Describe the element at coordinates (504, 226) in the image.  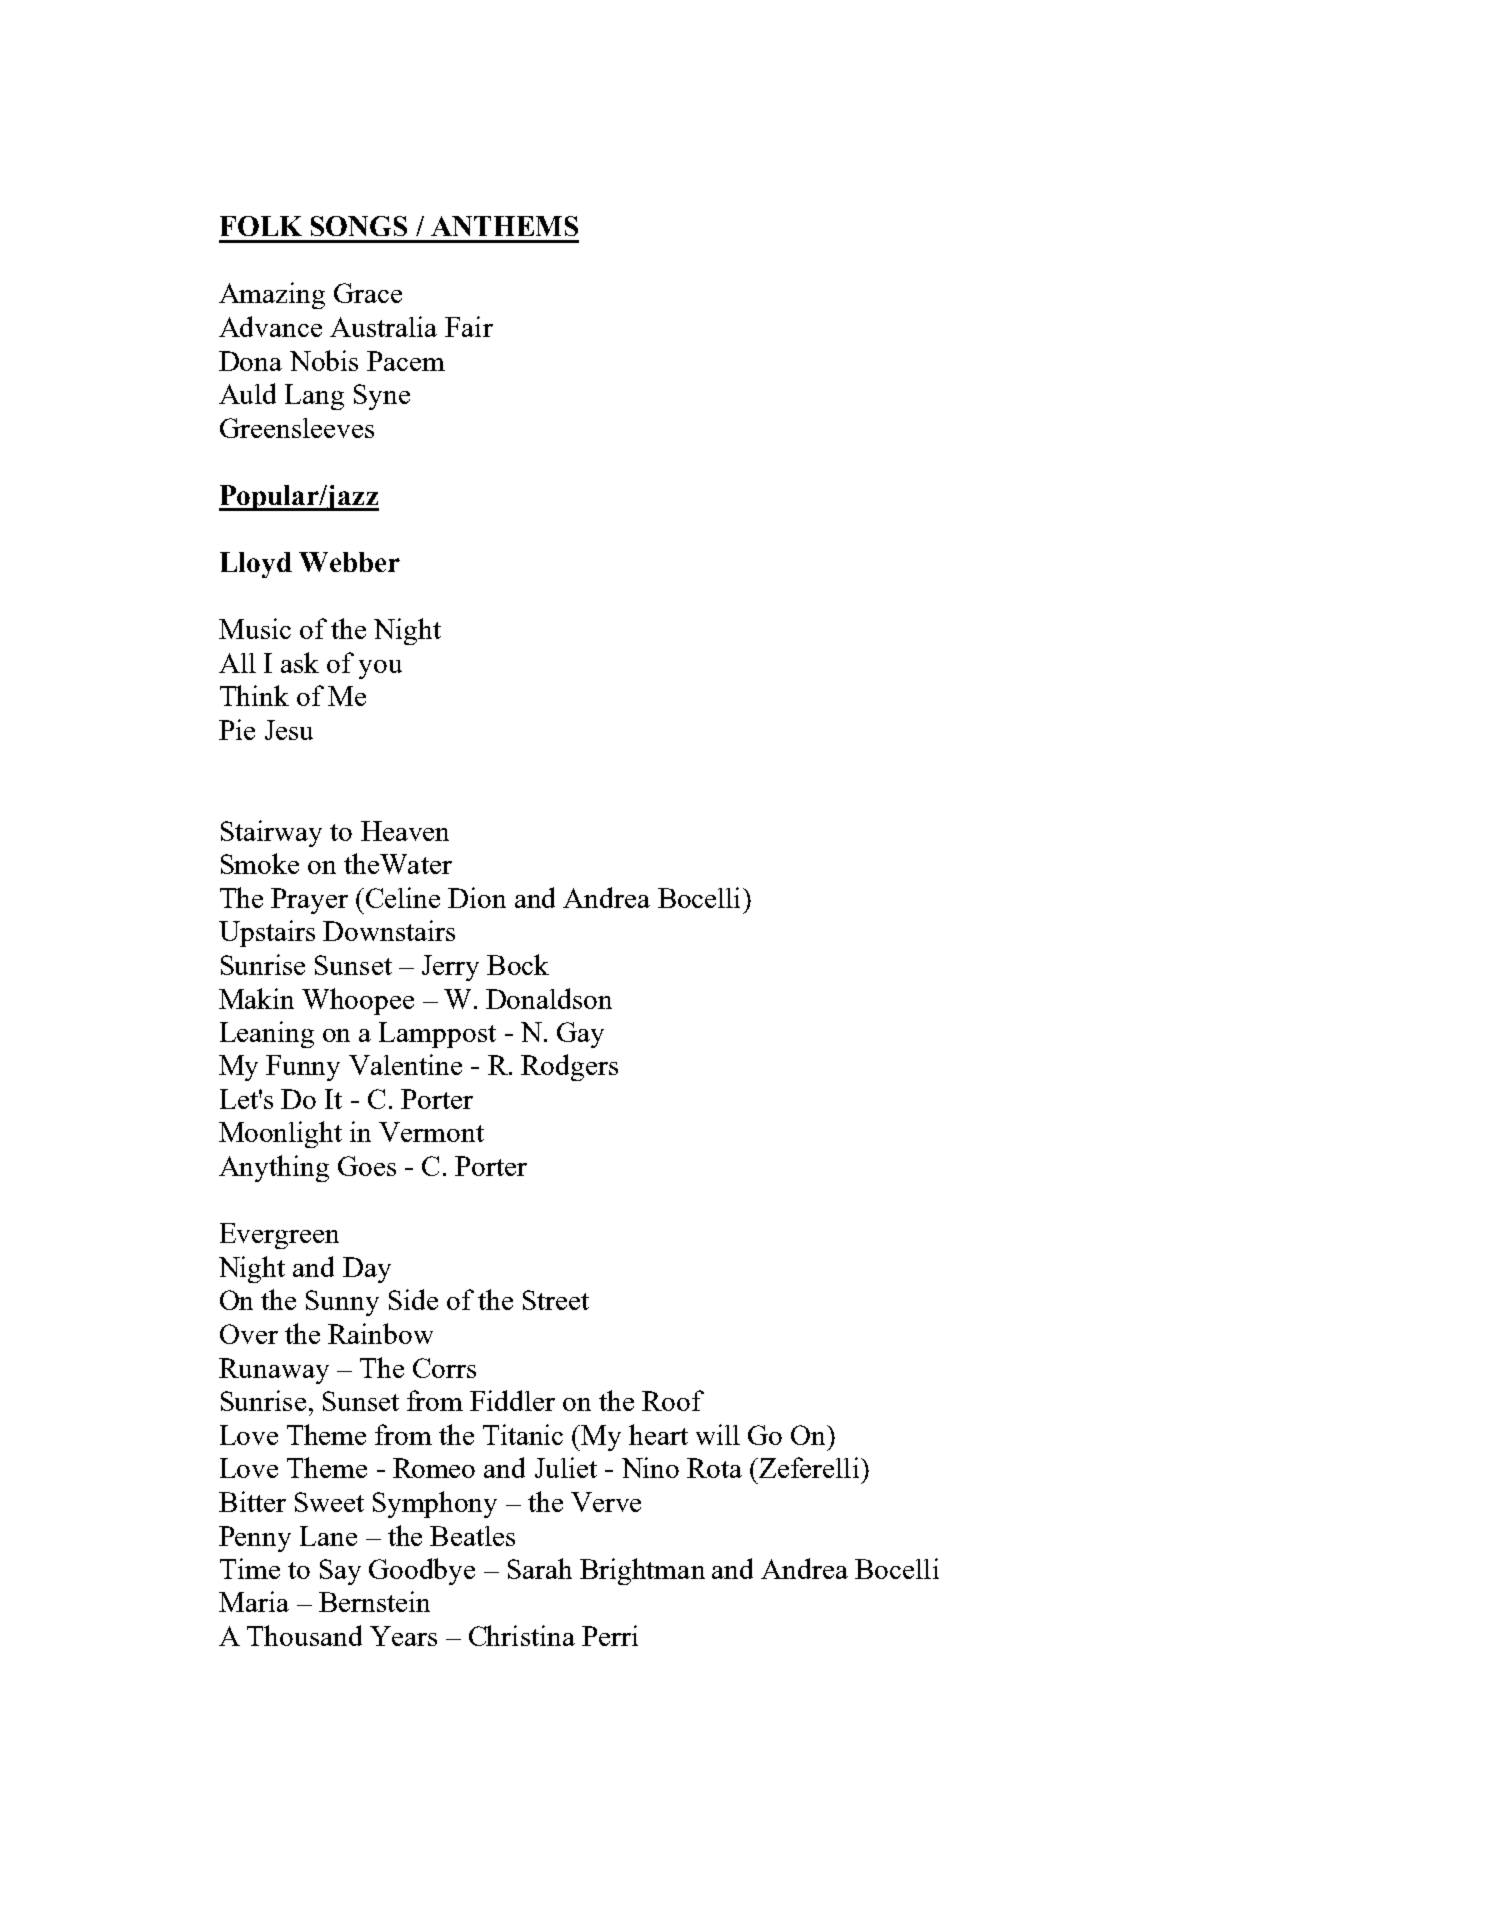
I see `ANTHEMS` at that location.
